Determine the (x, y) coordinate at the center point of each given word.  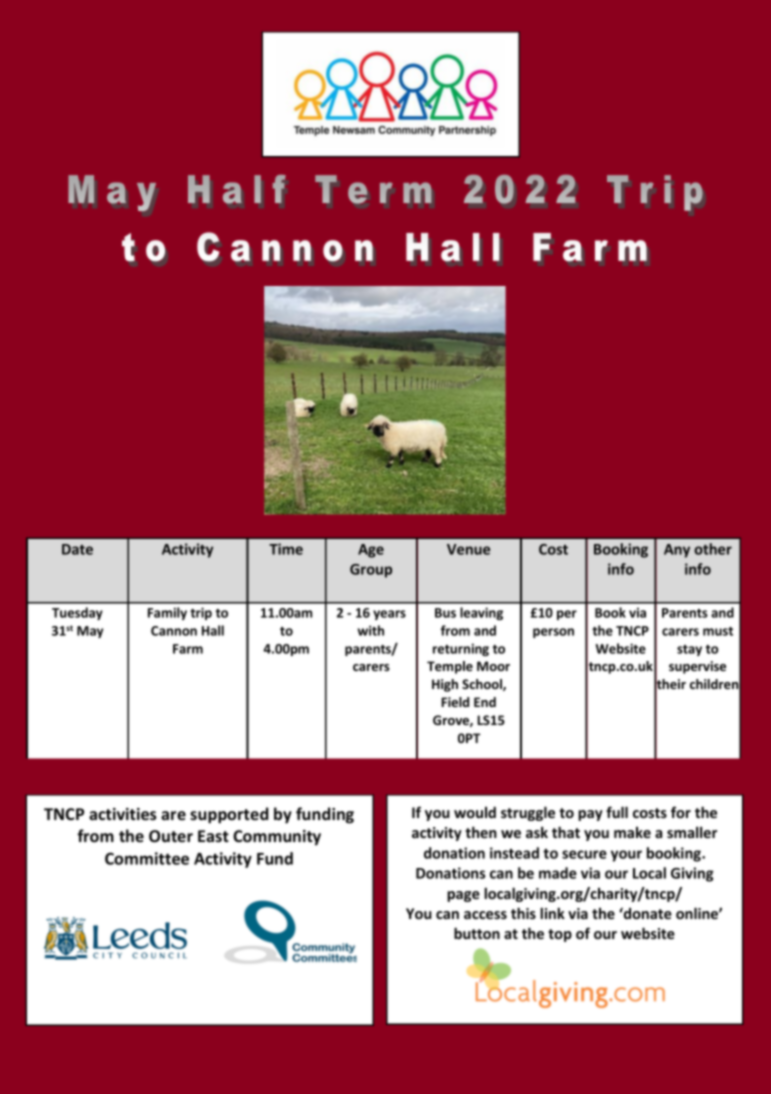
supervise (697, 667)
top (560, 935)
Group (371, 571)
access (485, 915)
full (617, 812)
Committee (147, 858)
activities (123, 814)
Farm (188, 649)
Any (677, 551)
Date (77, 549)
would (475, 812)
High (445, 685)
